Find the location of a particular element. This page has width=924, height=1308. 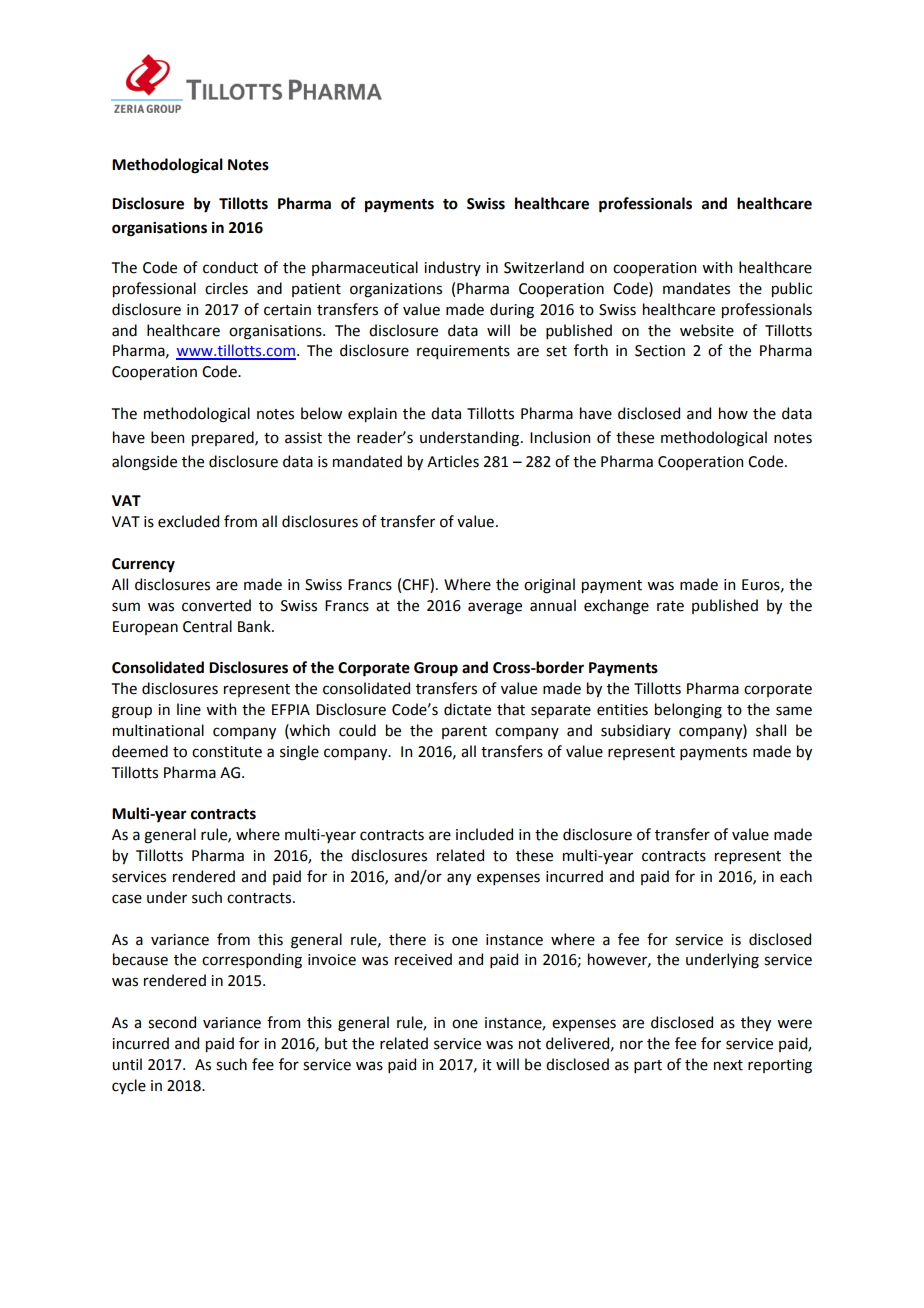

mandates is located at coordinates (696, 288).
